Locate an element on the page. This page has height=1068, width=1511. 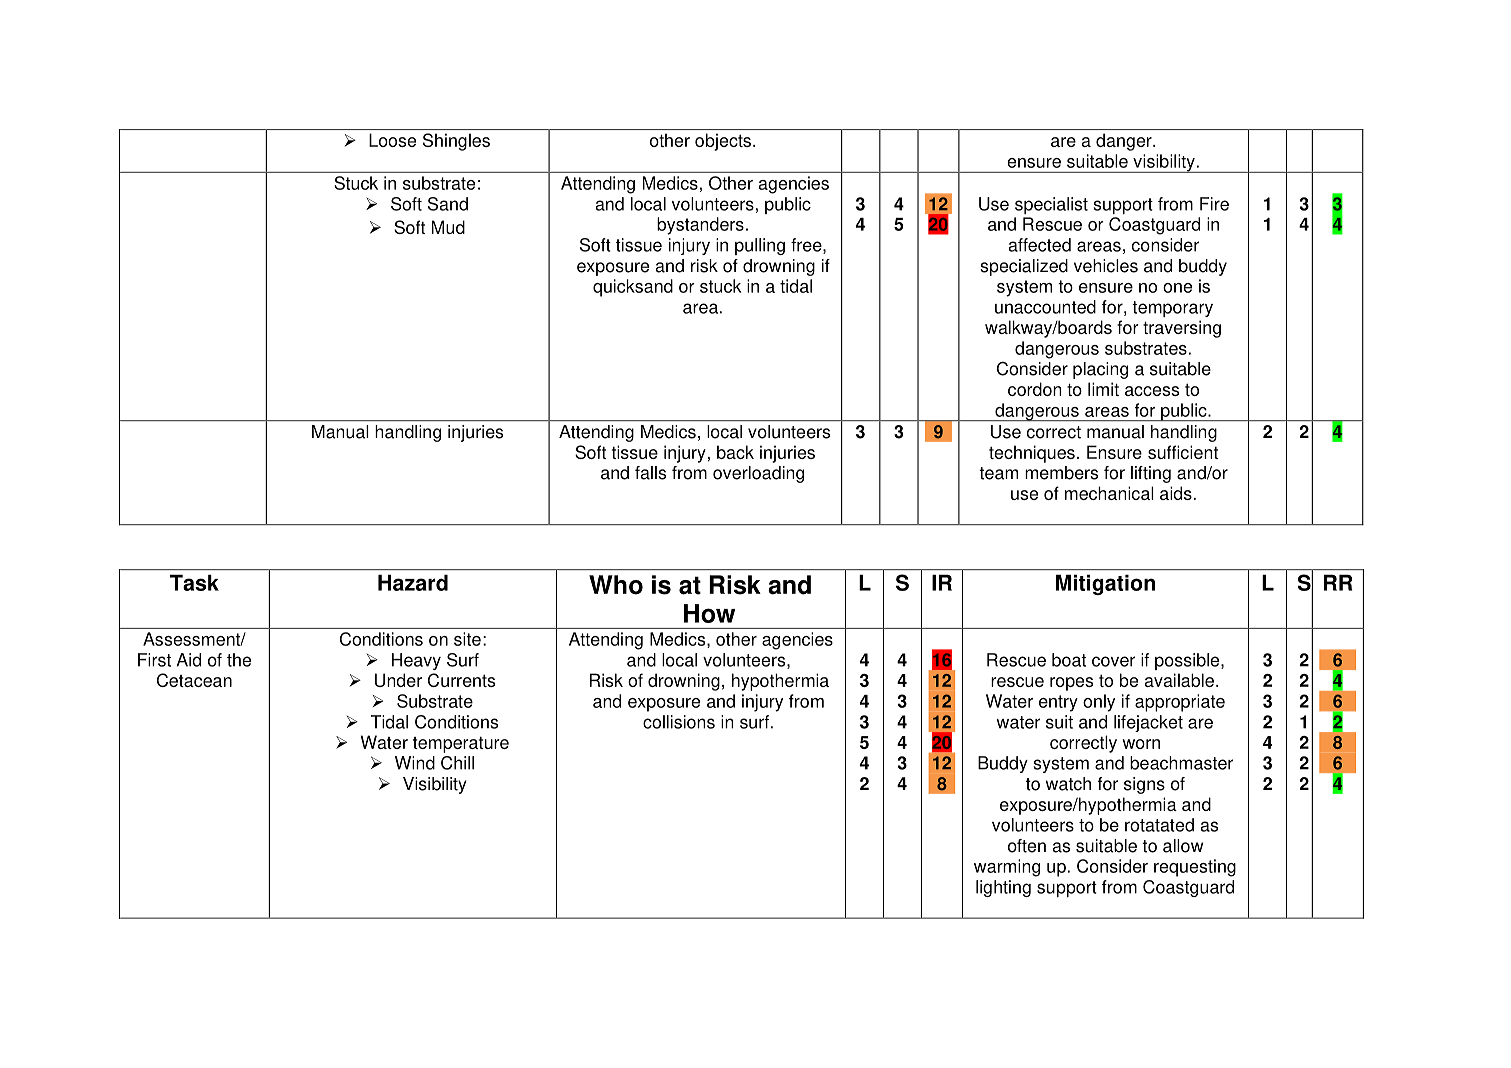
specialist is located at coordinates (1051, 205).
